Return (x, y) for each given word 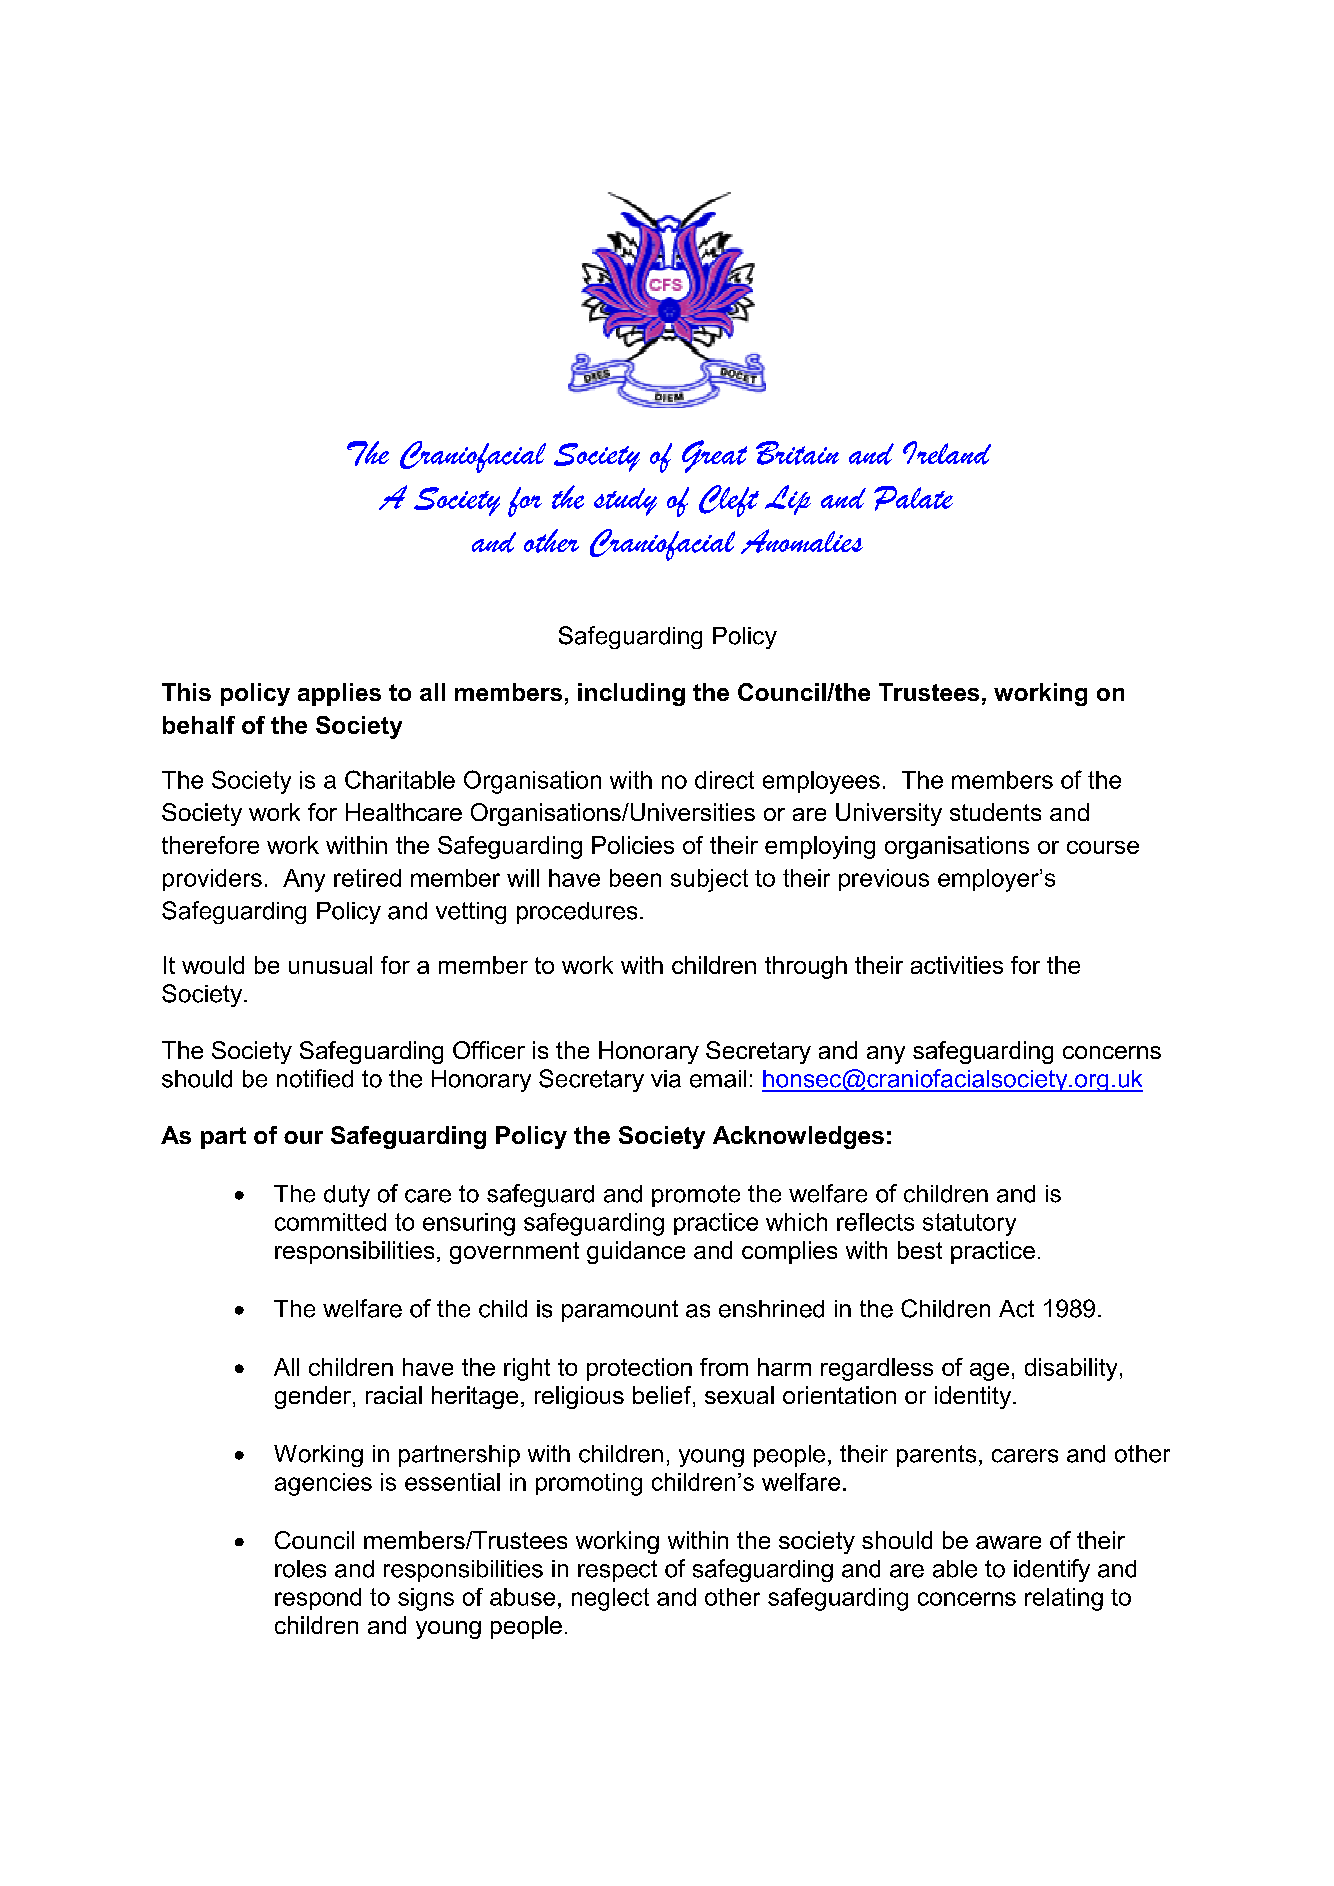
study (625, 502)
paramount (620, 1311)
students (995, 812)
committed (330, 1222)
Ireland (947, 453)
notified (315, 1078)
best (920, 1250)
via (666, 1079)
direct (724, 780)
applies (339, 694)
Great (714, 456)
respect (617, 1571)
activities (957, 965)
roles (300, 1569)
